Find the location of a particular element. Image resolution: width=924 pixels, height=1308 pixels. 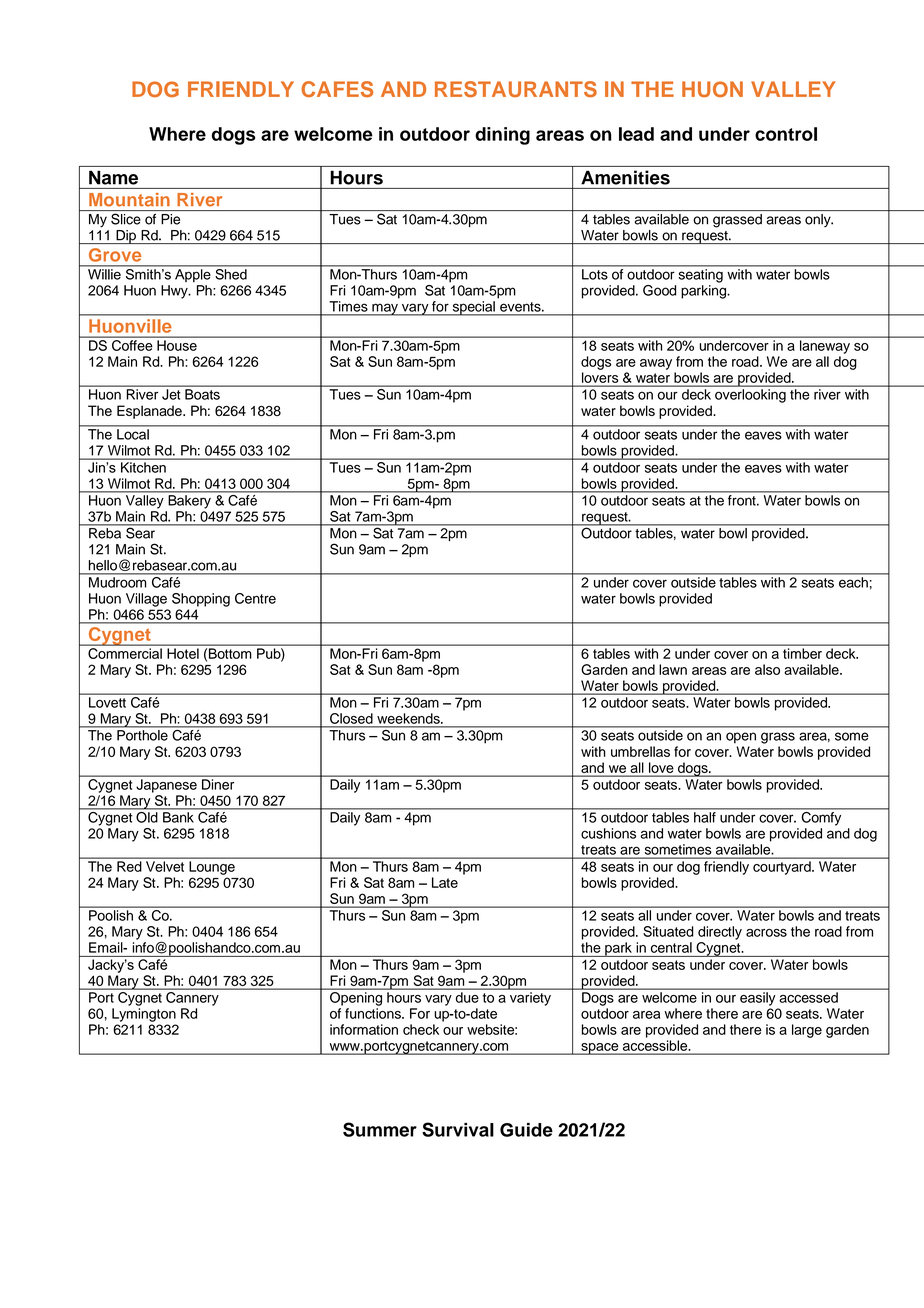

Shopping is located at coordinates (201, 600).
